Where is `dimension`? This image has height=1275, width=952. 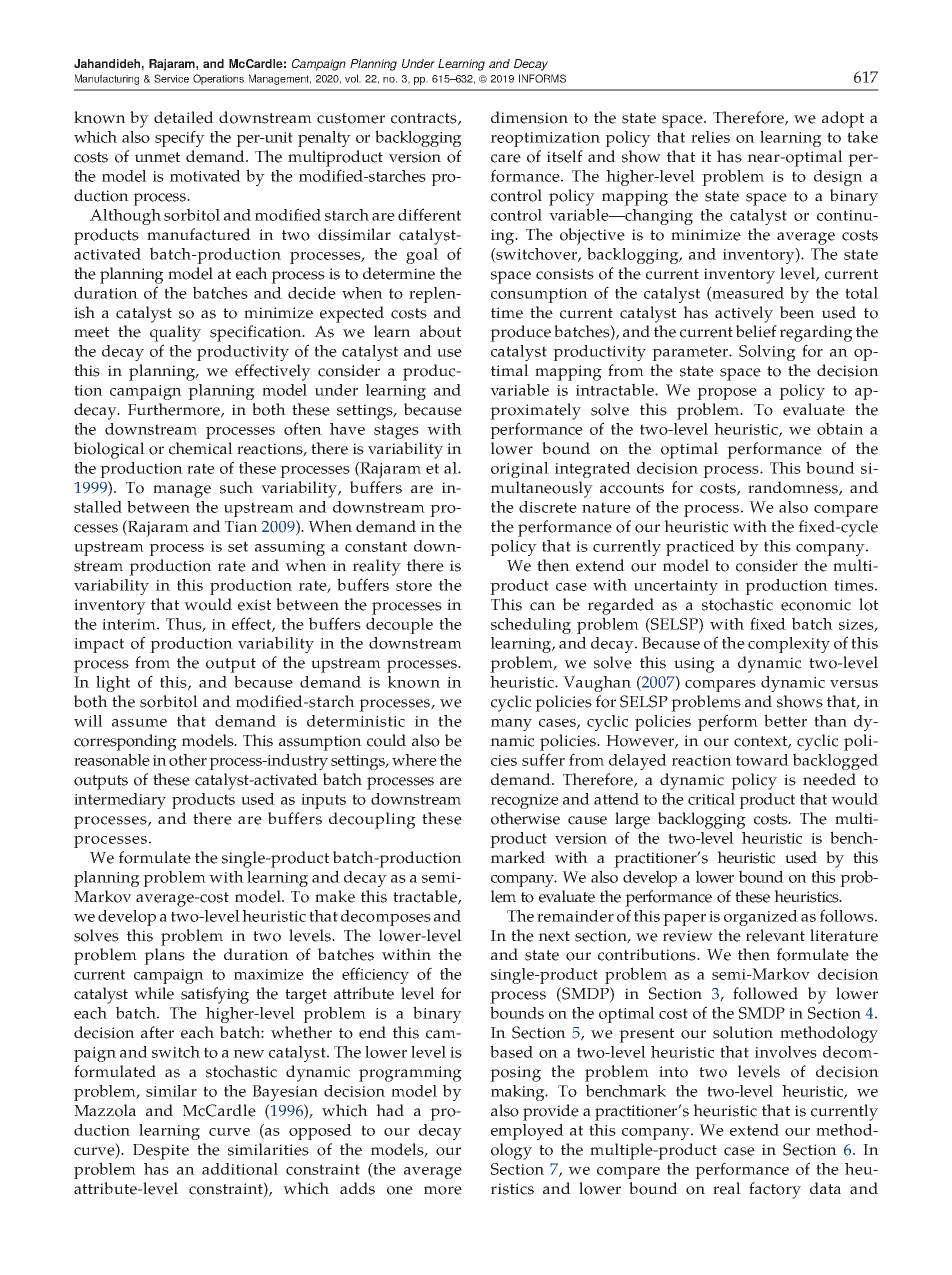 dimension is located at coordinates (529, 117).
